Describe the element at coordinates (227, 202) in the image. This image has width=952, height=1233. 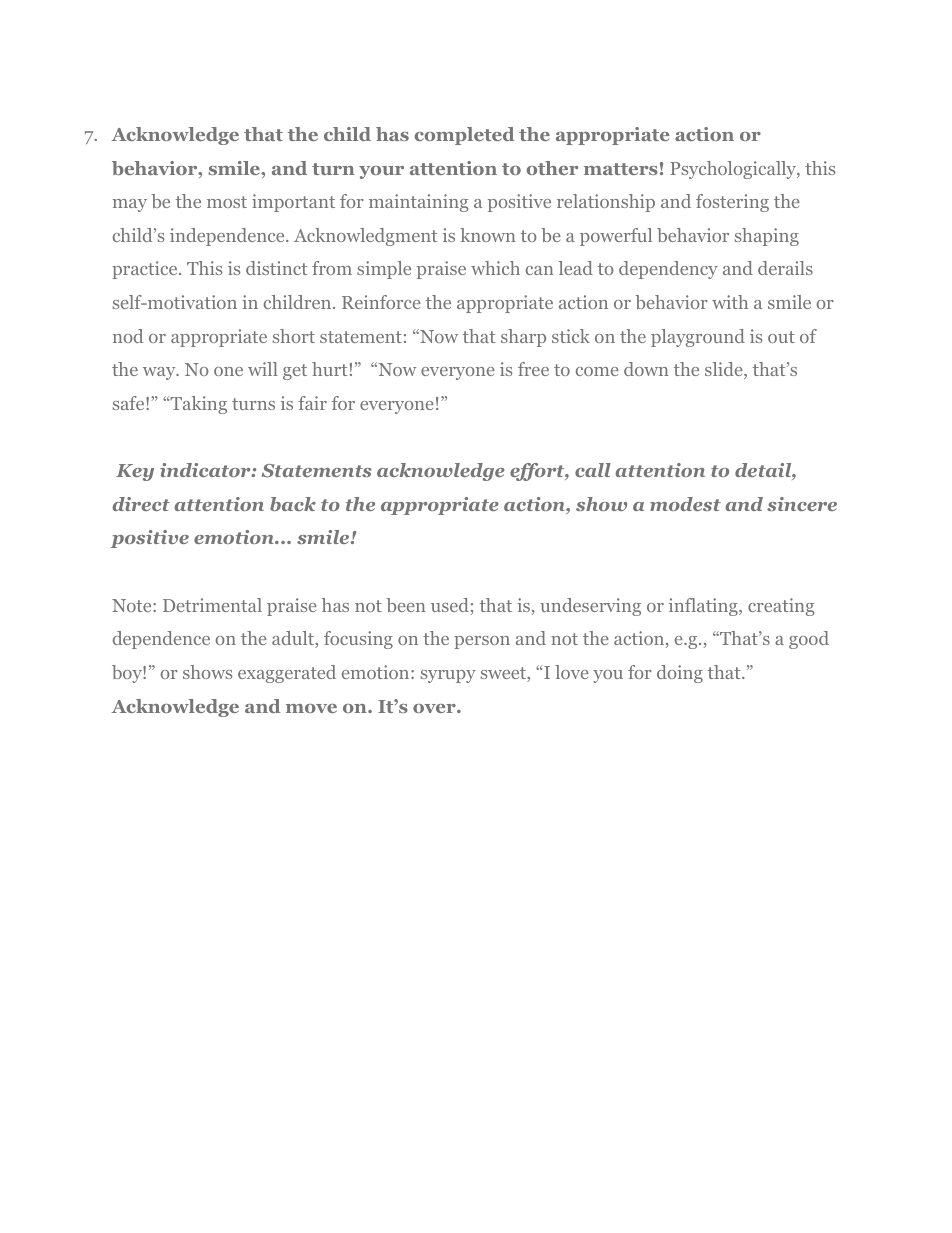
I see `most` at that location.
